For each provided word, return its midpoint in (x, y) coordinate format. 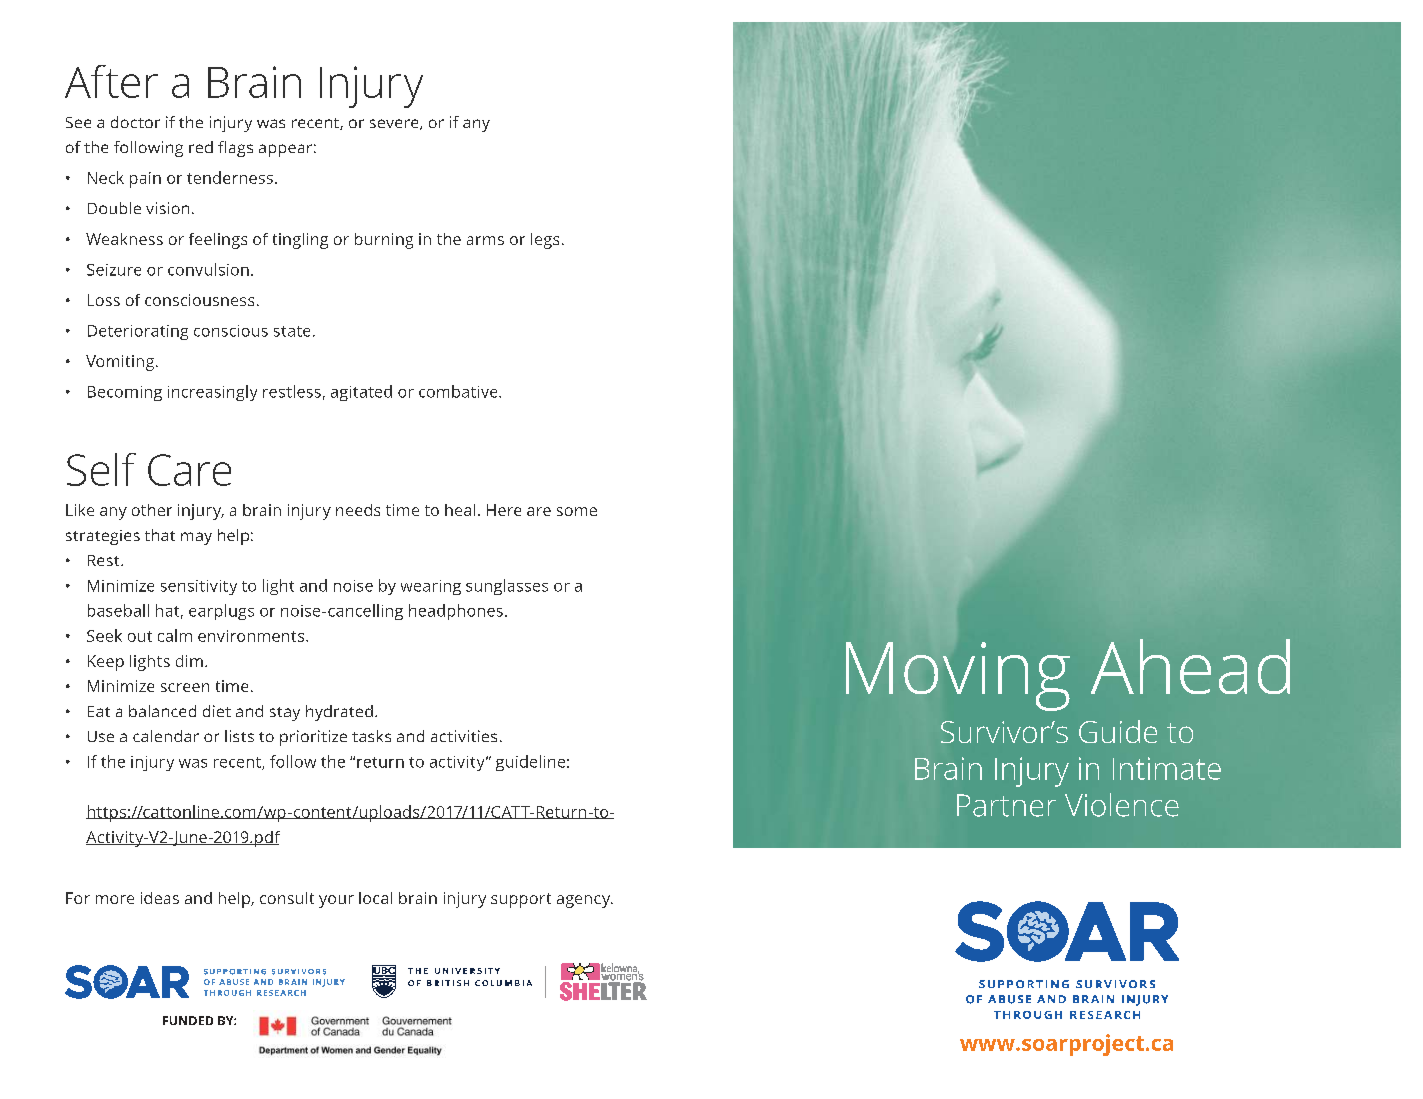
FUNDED (188, 1020)
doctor (135, 122)
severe (395, 124)
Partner (1006, 805)
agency (585, 901)
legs (545, 241)
